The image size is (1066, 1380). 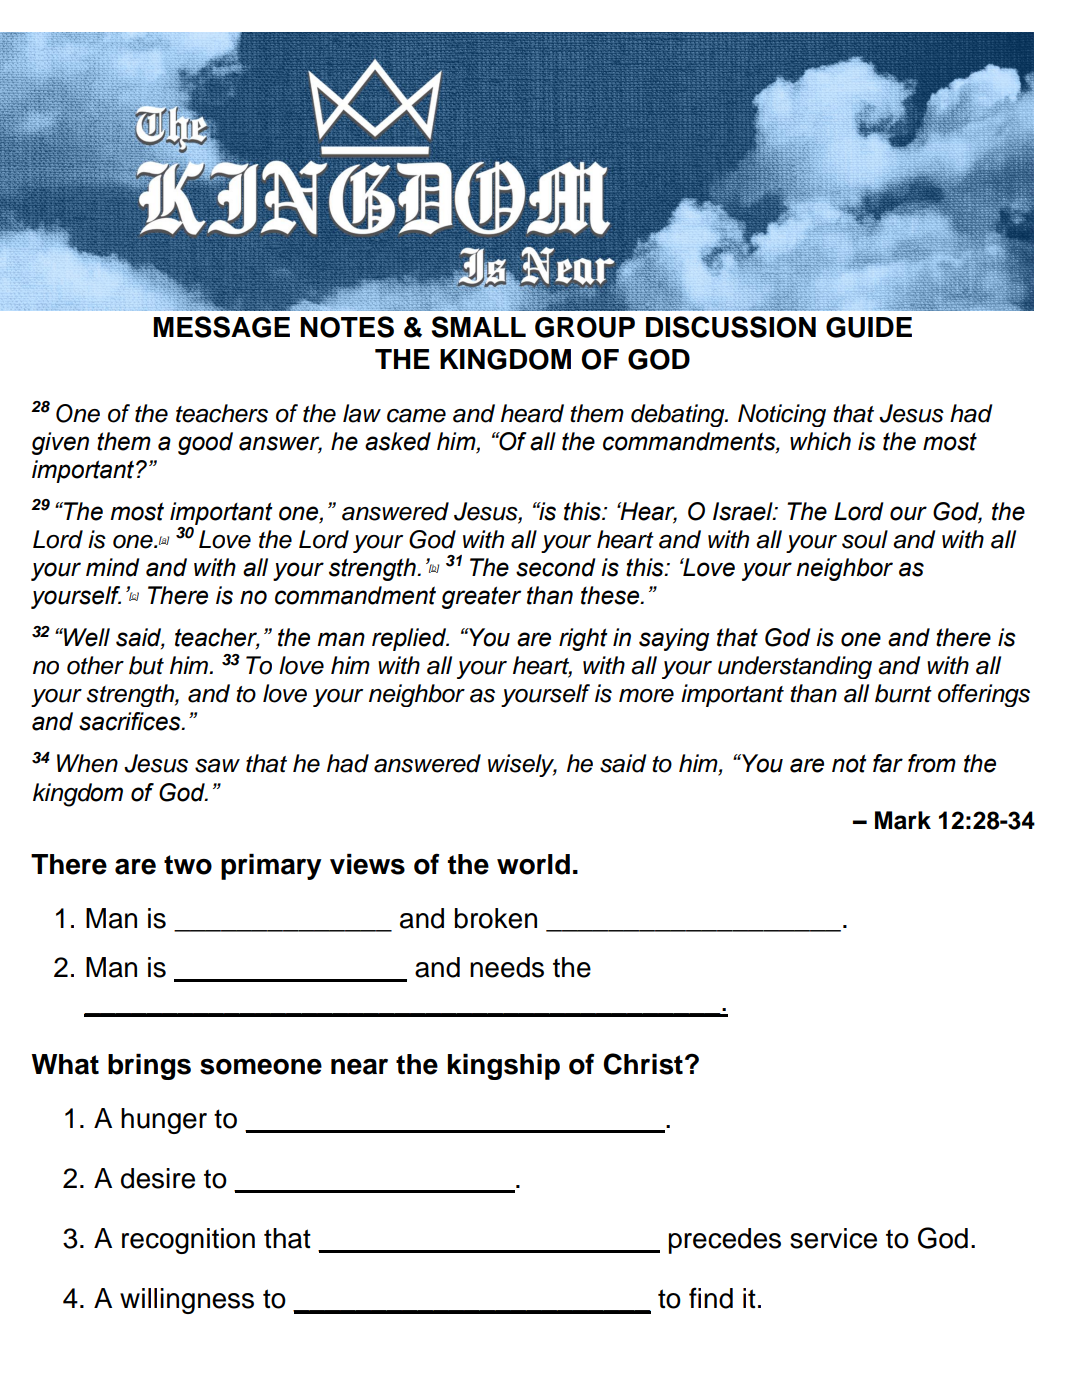 What do you see at coordinates (478, 327) in the page?
I see `SMALL` at bounding box center [478, 327].
